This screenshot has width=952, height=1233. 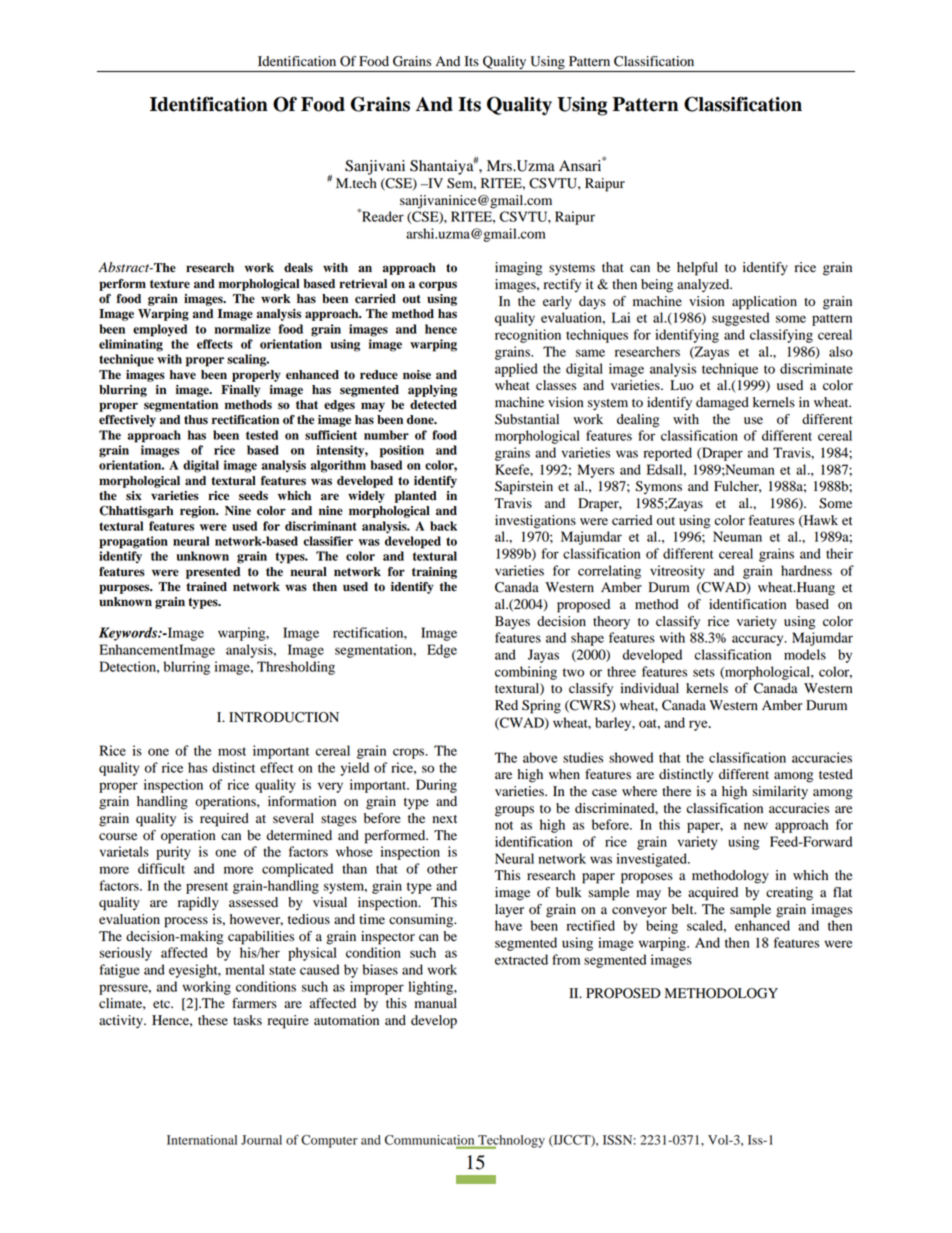 I want to click on similarity, so click(x=780, y=793).
